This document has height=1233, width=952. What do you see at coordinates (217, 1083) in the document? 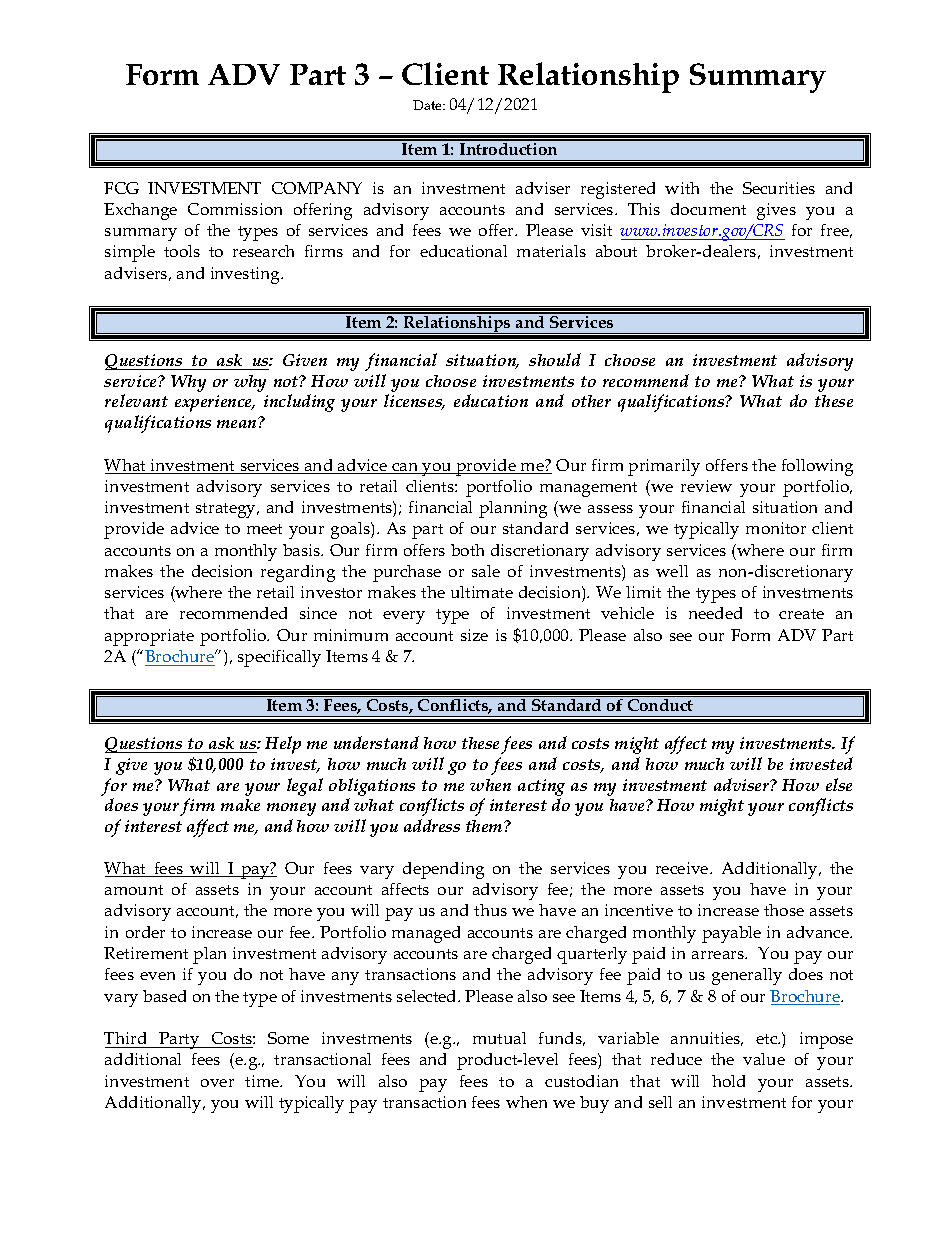
I see `over` at bounding box center [217, 1083].
